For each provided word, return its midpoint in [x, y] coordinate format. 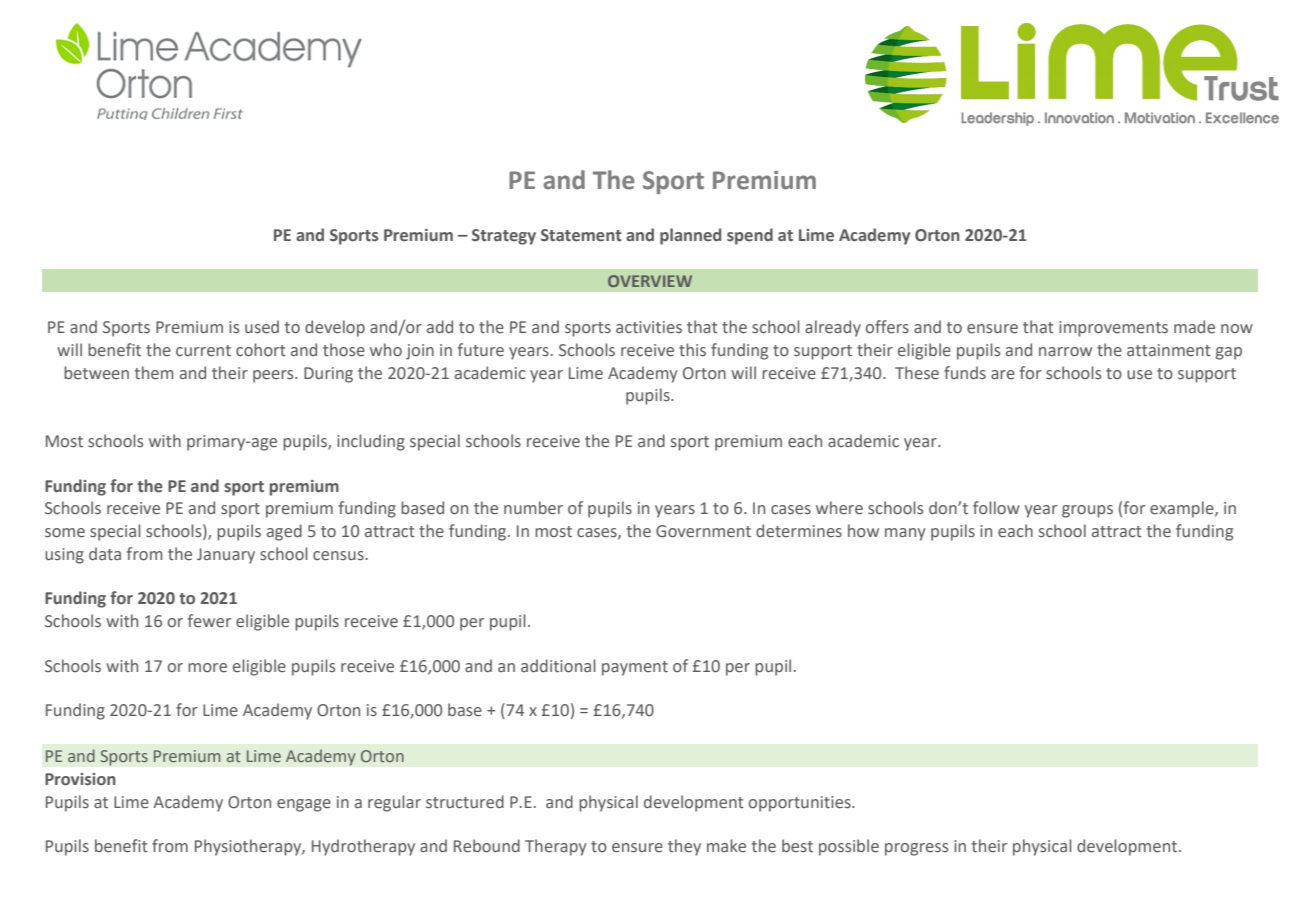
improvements [1113, 329]
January [226, 556]
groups [1087, 511]
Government [703, 531]
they [684, 847]
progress [916, 849]
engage [304, 805]
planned [690, 236]
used [262, 327]
